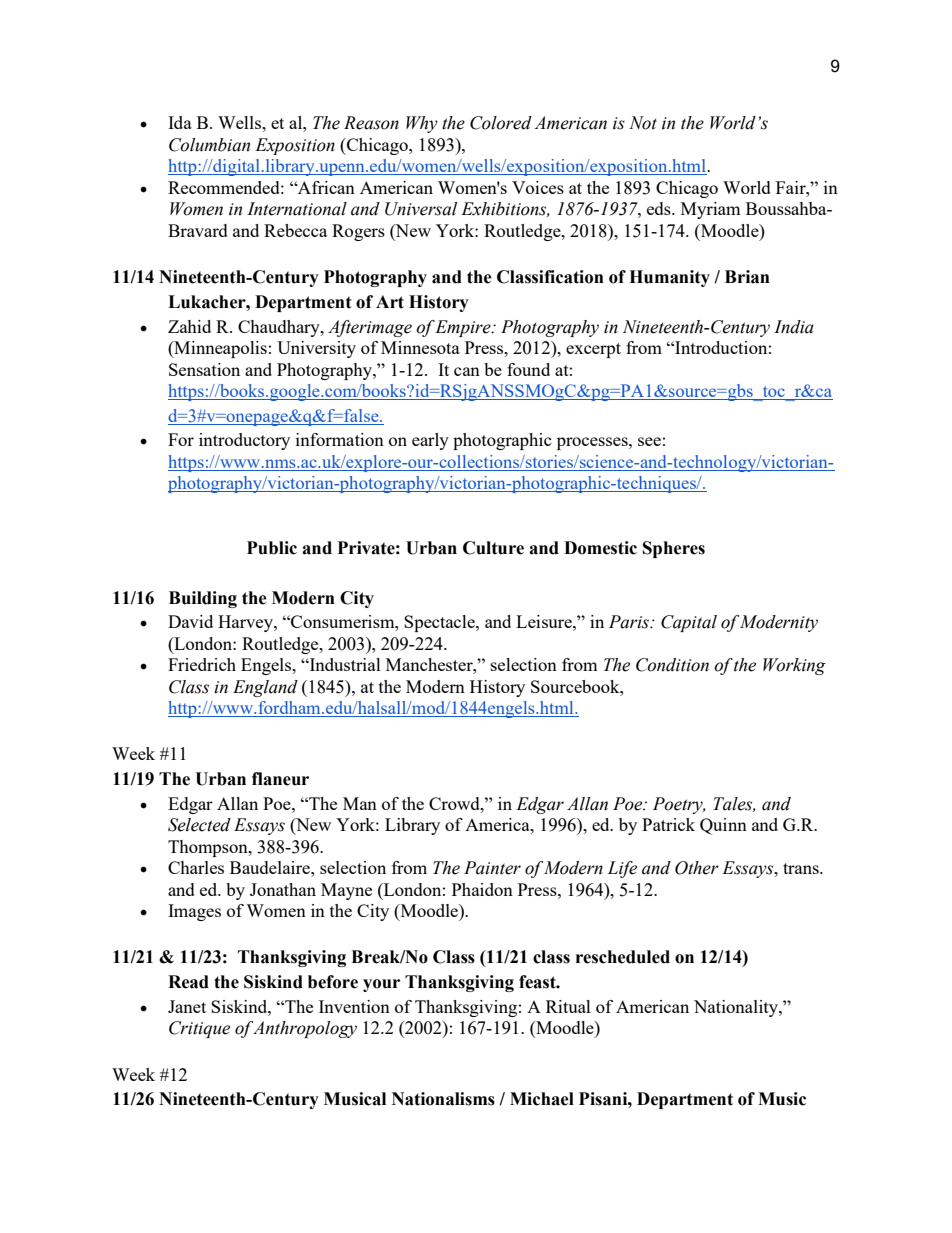 The height and width of the document is (1233, 952). I want to click on Columbian, so click(209, 145).
